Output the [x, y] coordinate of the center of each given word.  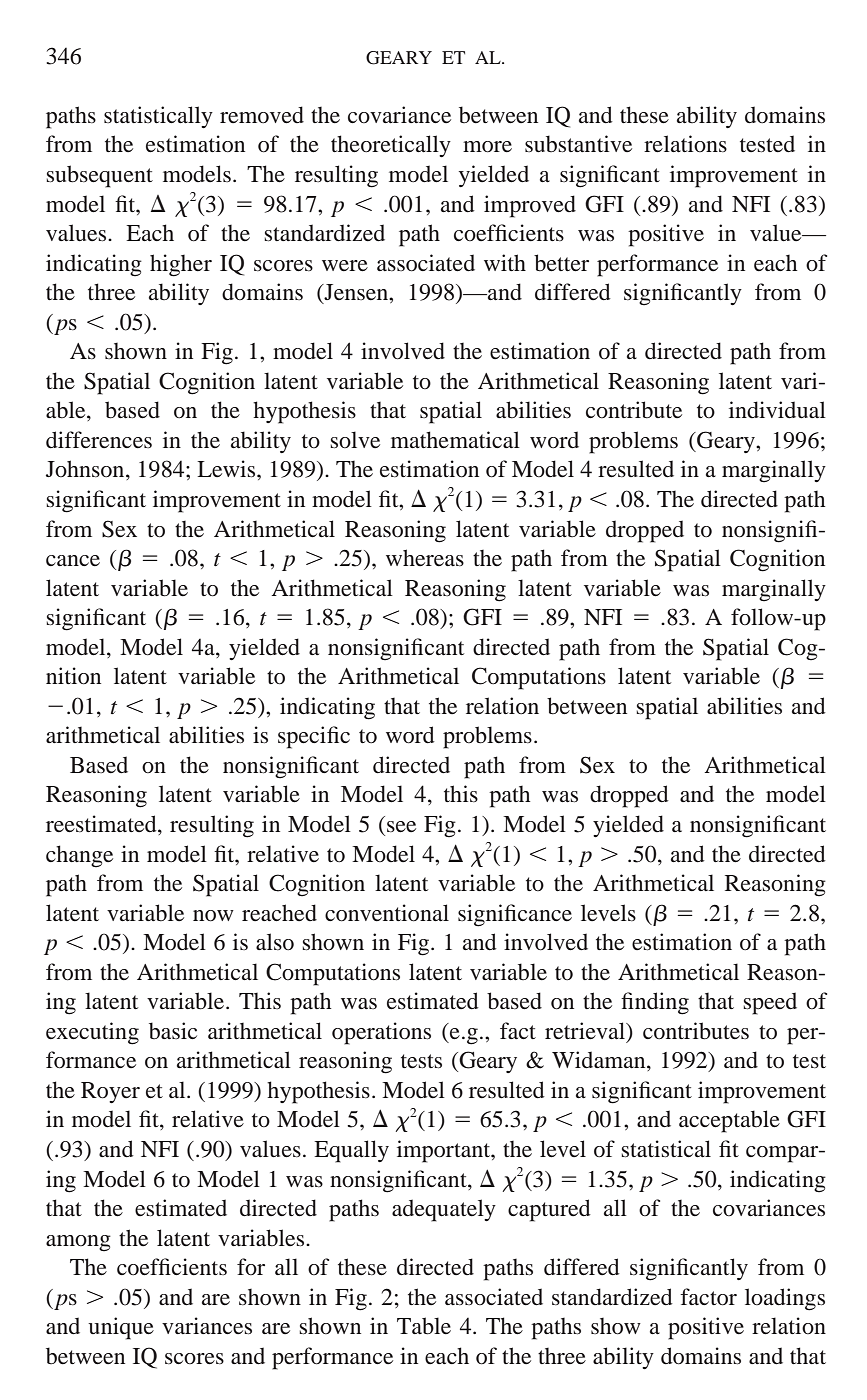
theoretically [391, 146]
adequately [444, 1210]
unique [121, 1328]
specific [314, 737]
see [401, 827]
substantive [578, 144]
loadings [785, 1299]
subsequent [99, 176]
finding [655, 1003]
